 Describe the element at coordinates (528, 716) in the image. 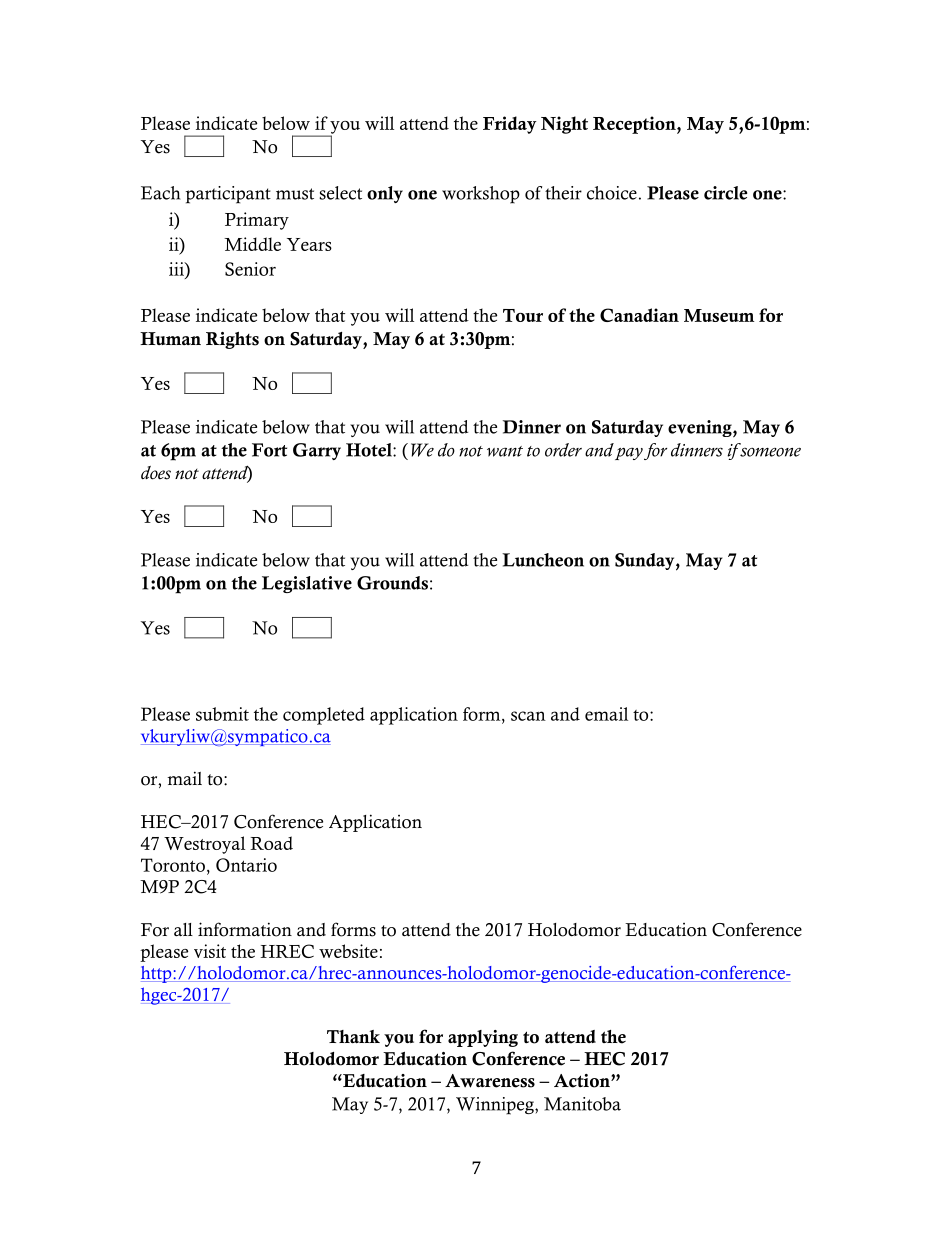

I see `scan` at that location.
